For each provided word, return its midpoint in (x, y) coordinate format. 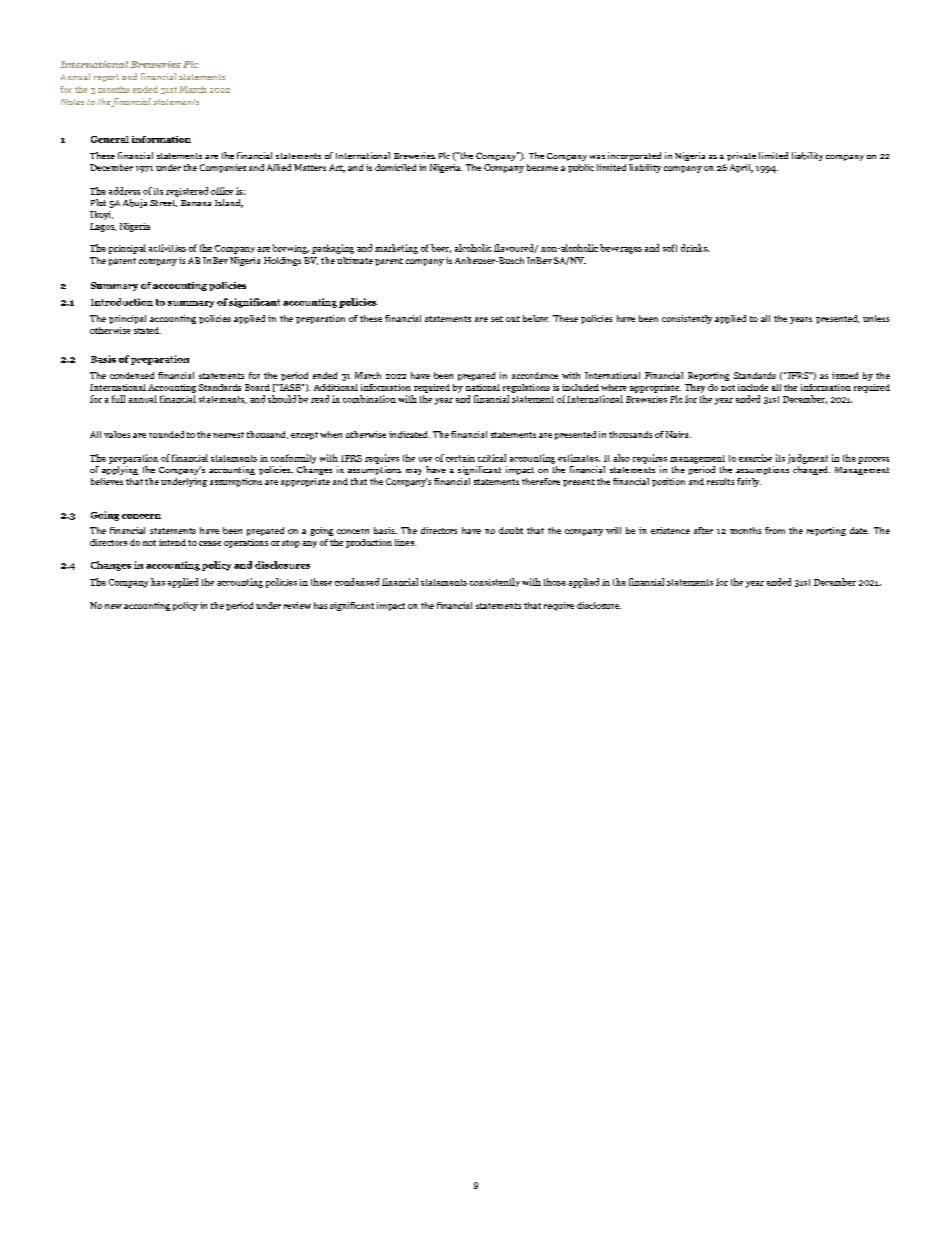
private (741, 156)
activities (167, 248)
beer (441, 248)
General (110, 139)
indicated (409, 434)
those (555, 582)
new (113, 606)
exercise (755, 458)
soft (670, 248)
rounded (166, 434)
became (542, 167)
